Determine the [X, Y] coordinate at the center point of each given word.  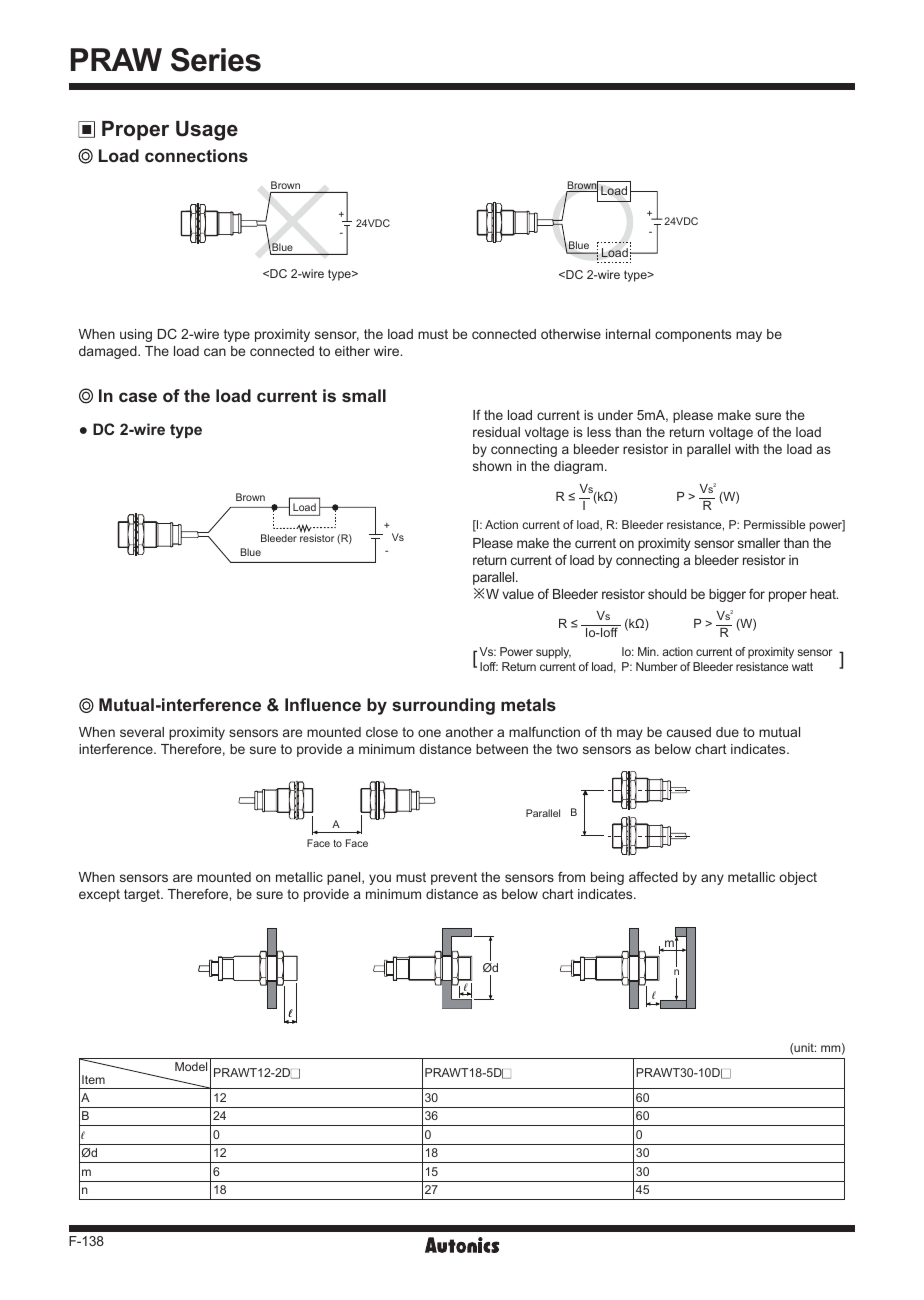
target [143, 895]
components [693, 335]
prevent [454, 878]
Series [216, 60]
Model [191, 1066]
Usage [207, 131]
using [136, 335]
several [142, 732]
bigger [727, 595]
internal [628, 334]
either [352, 351]
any [712, 879]
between [502, 749]
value [518, 594]
